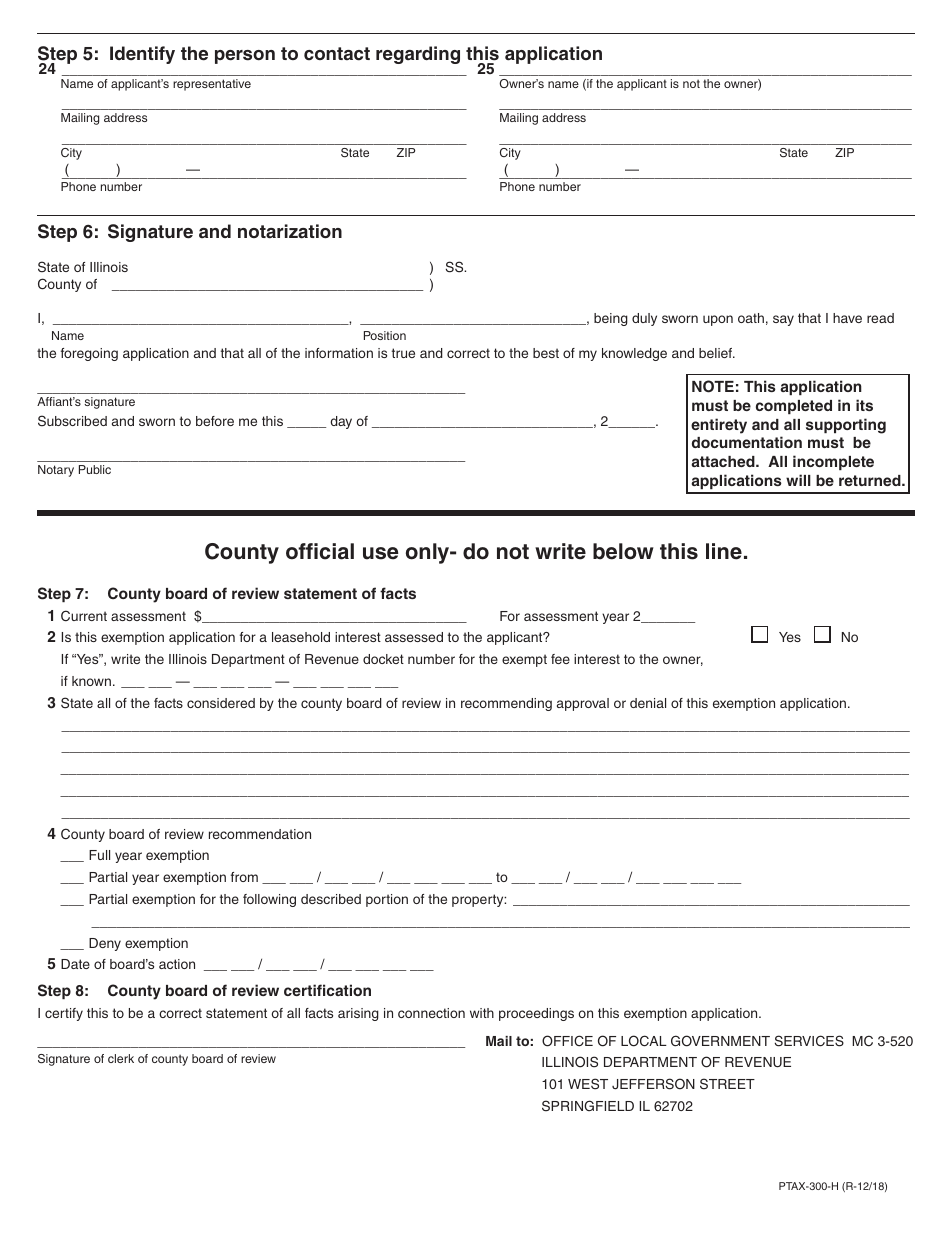  What do you see at coordinates (381, 553) in the document?
I see `use` at bounding box center [381, 553].
